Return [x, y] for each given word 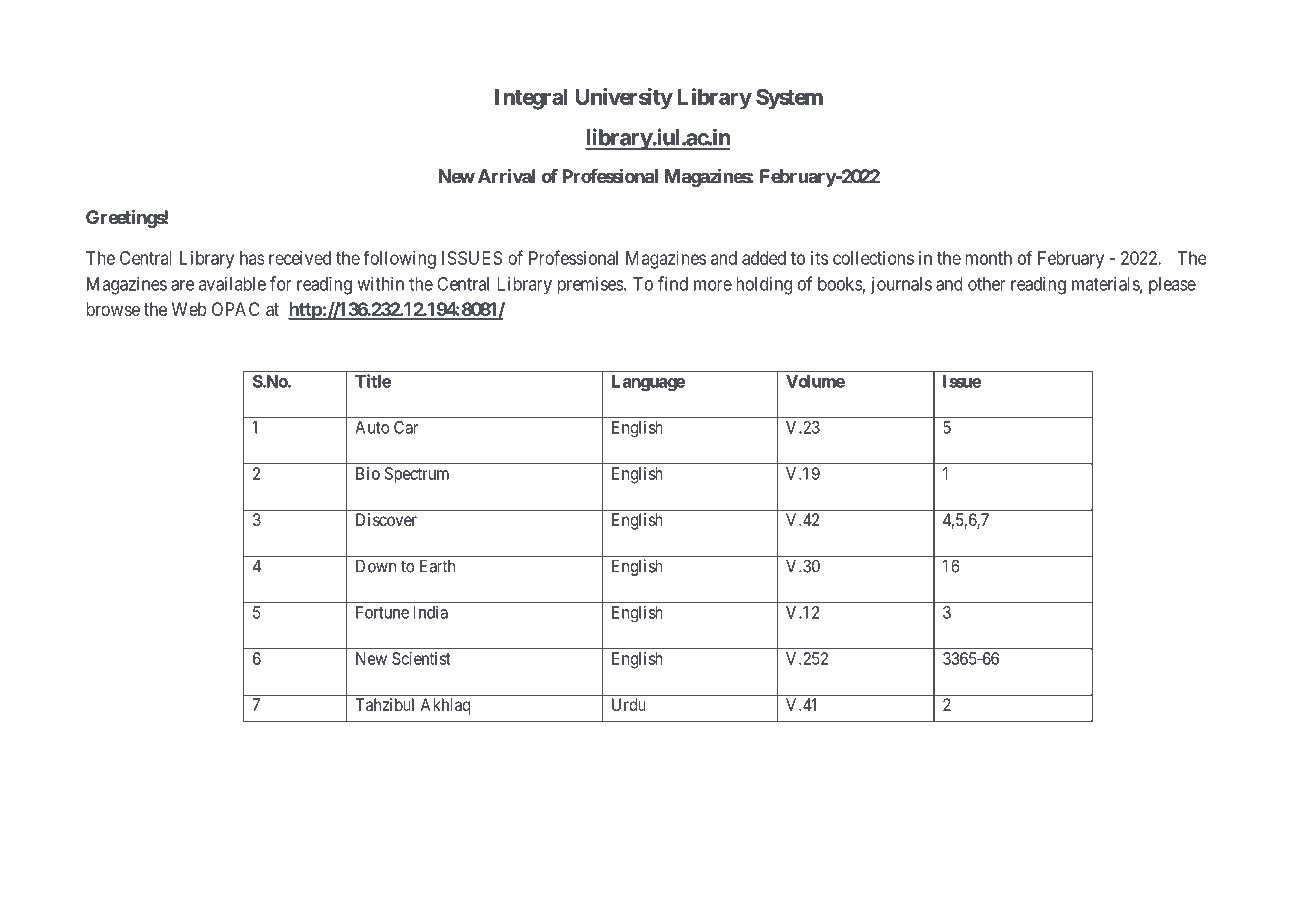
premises [591, 285]
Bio [368, 473]
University [624, 99]
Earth [437, 566]
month [989, 258]
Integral [531, 99]
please [1172, 286]
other [987, 284]
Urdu [629, 704]
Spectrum [417, 475]
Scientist [421, 658]
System [789, 99]
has [252, 258]
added [764, 258]
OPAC [236, 309]
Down [376, 566]
